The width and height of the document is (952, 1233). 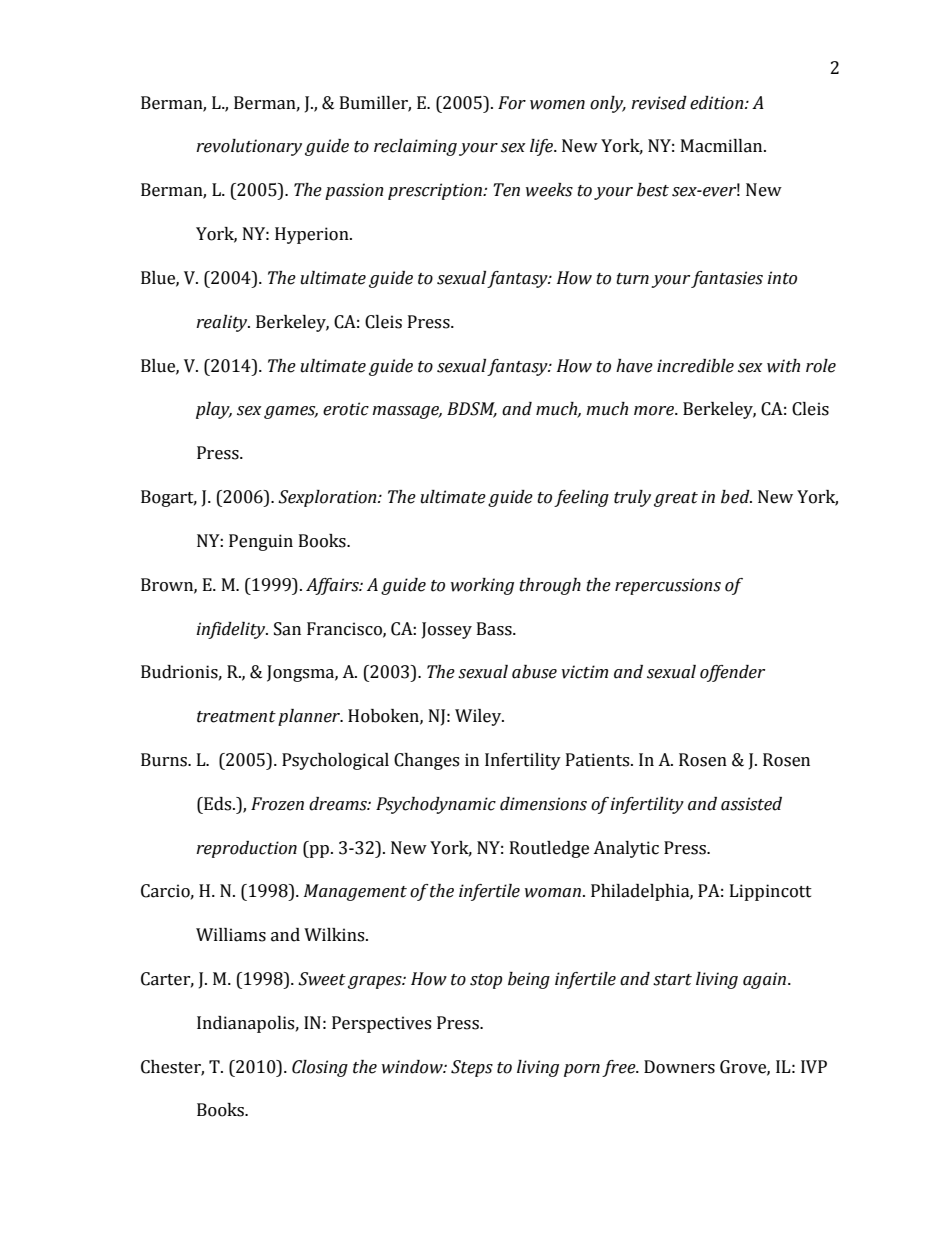 I want to click on Closing, so click(x=320, y=1068).
